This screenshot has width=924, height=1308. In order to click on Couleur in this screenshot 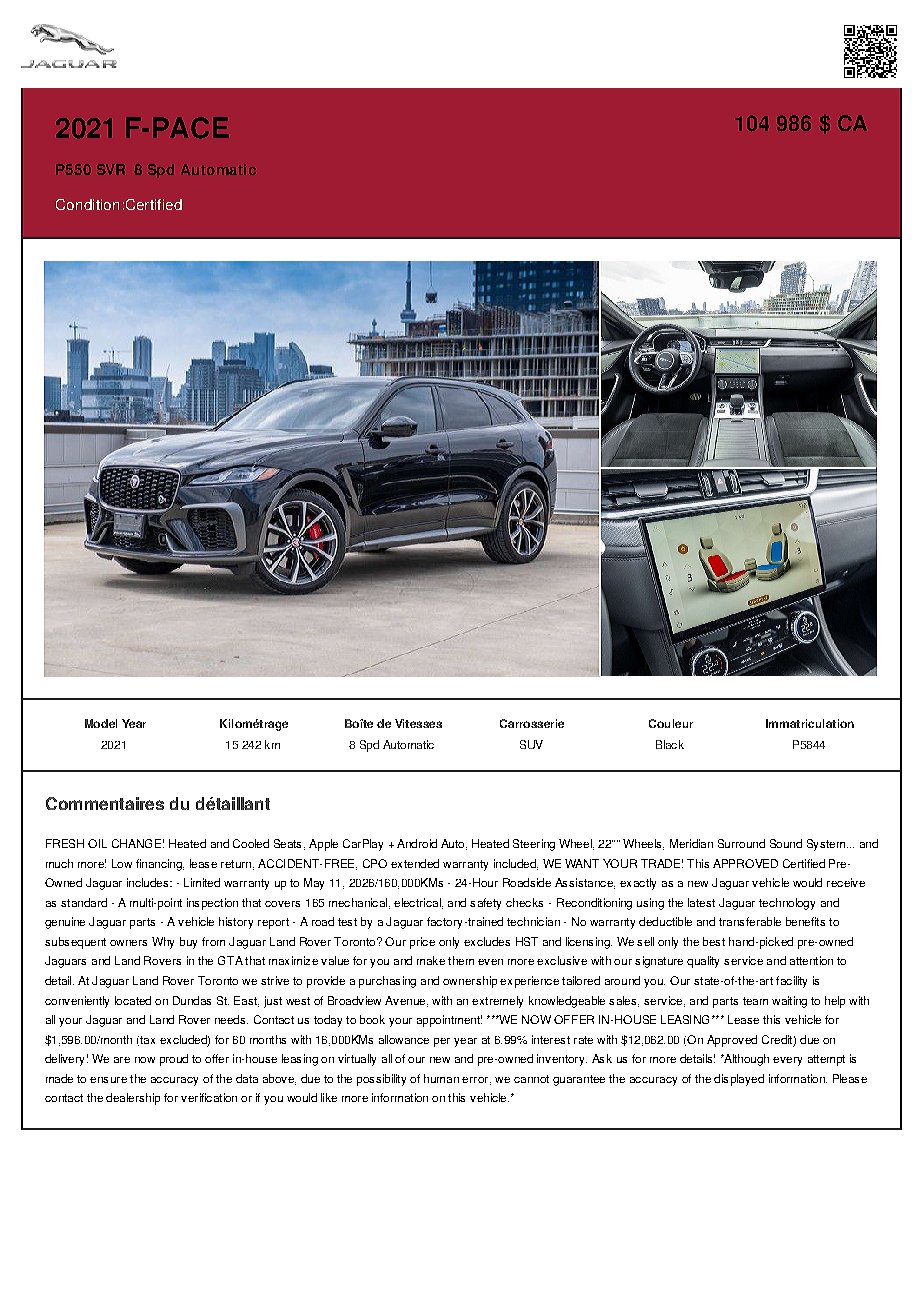, I will do `click(671, 723)`.
